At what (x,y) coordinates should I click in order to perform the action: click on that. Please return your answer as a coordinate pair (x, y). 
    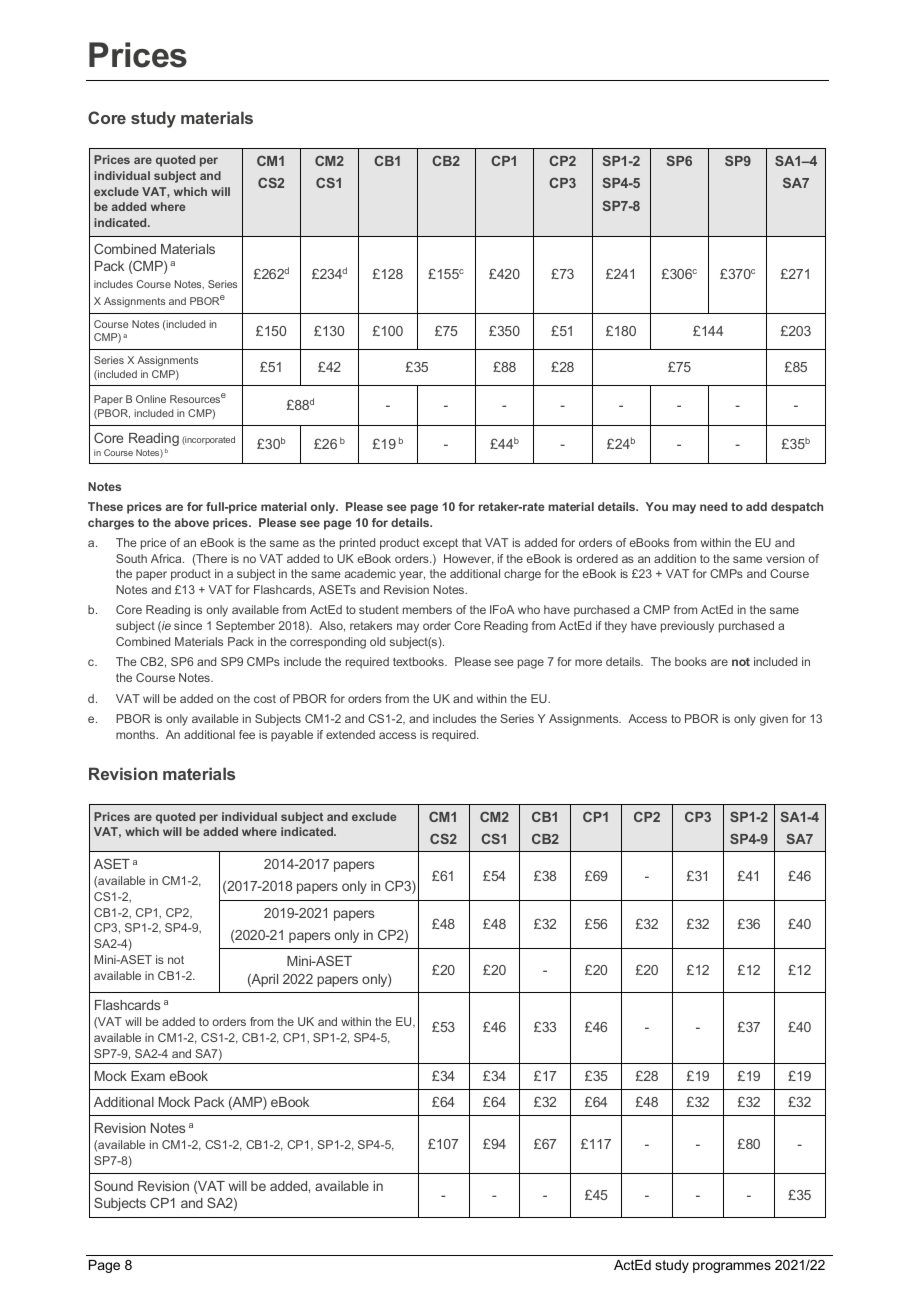
    Looking at the image, I should click on (472, 542).
